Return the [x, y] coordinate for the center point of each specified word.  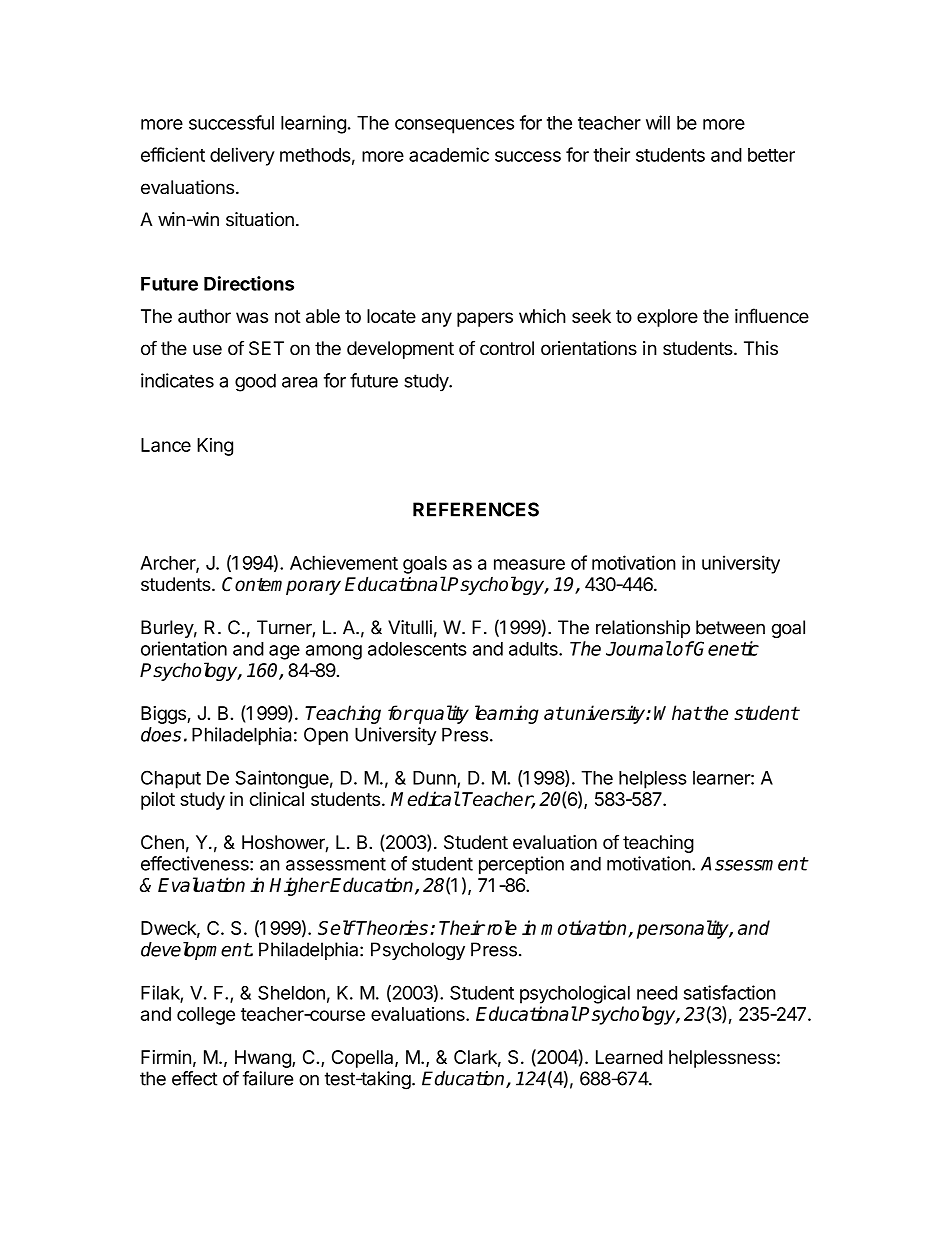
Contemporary [281, 586]
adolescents [417, 649]
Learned [629, 1057]
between [730, 627]
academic [449, 154]
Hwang [264, 1059]
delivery [242, 156]
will [658, 122]
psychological [575, 994]
